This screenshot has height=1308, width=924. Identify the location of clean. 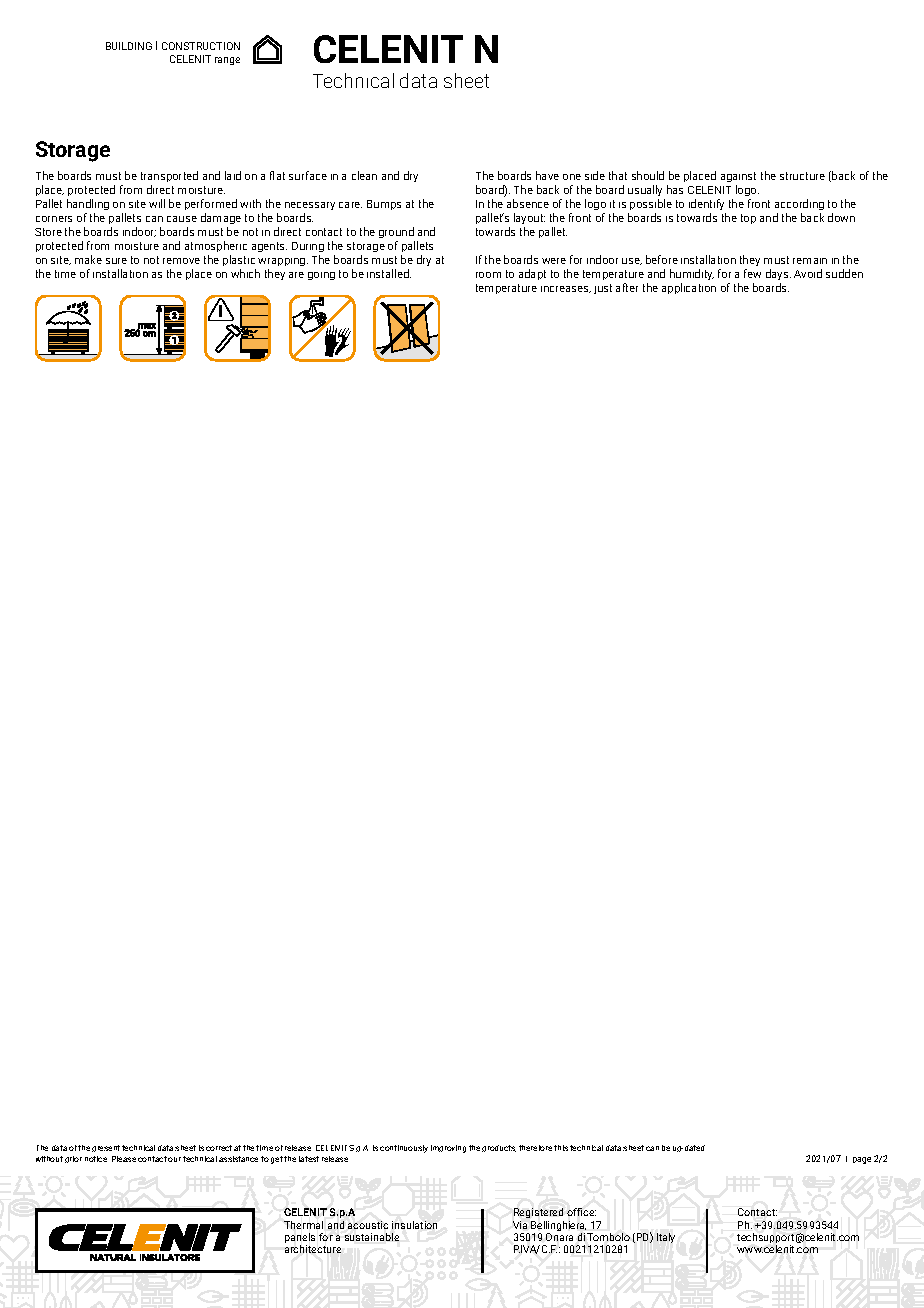
(364, 175).
